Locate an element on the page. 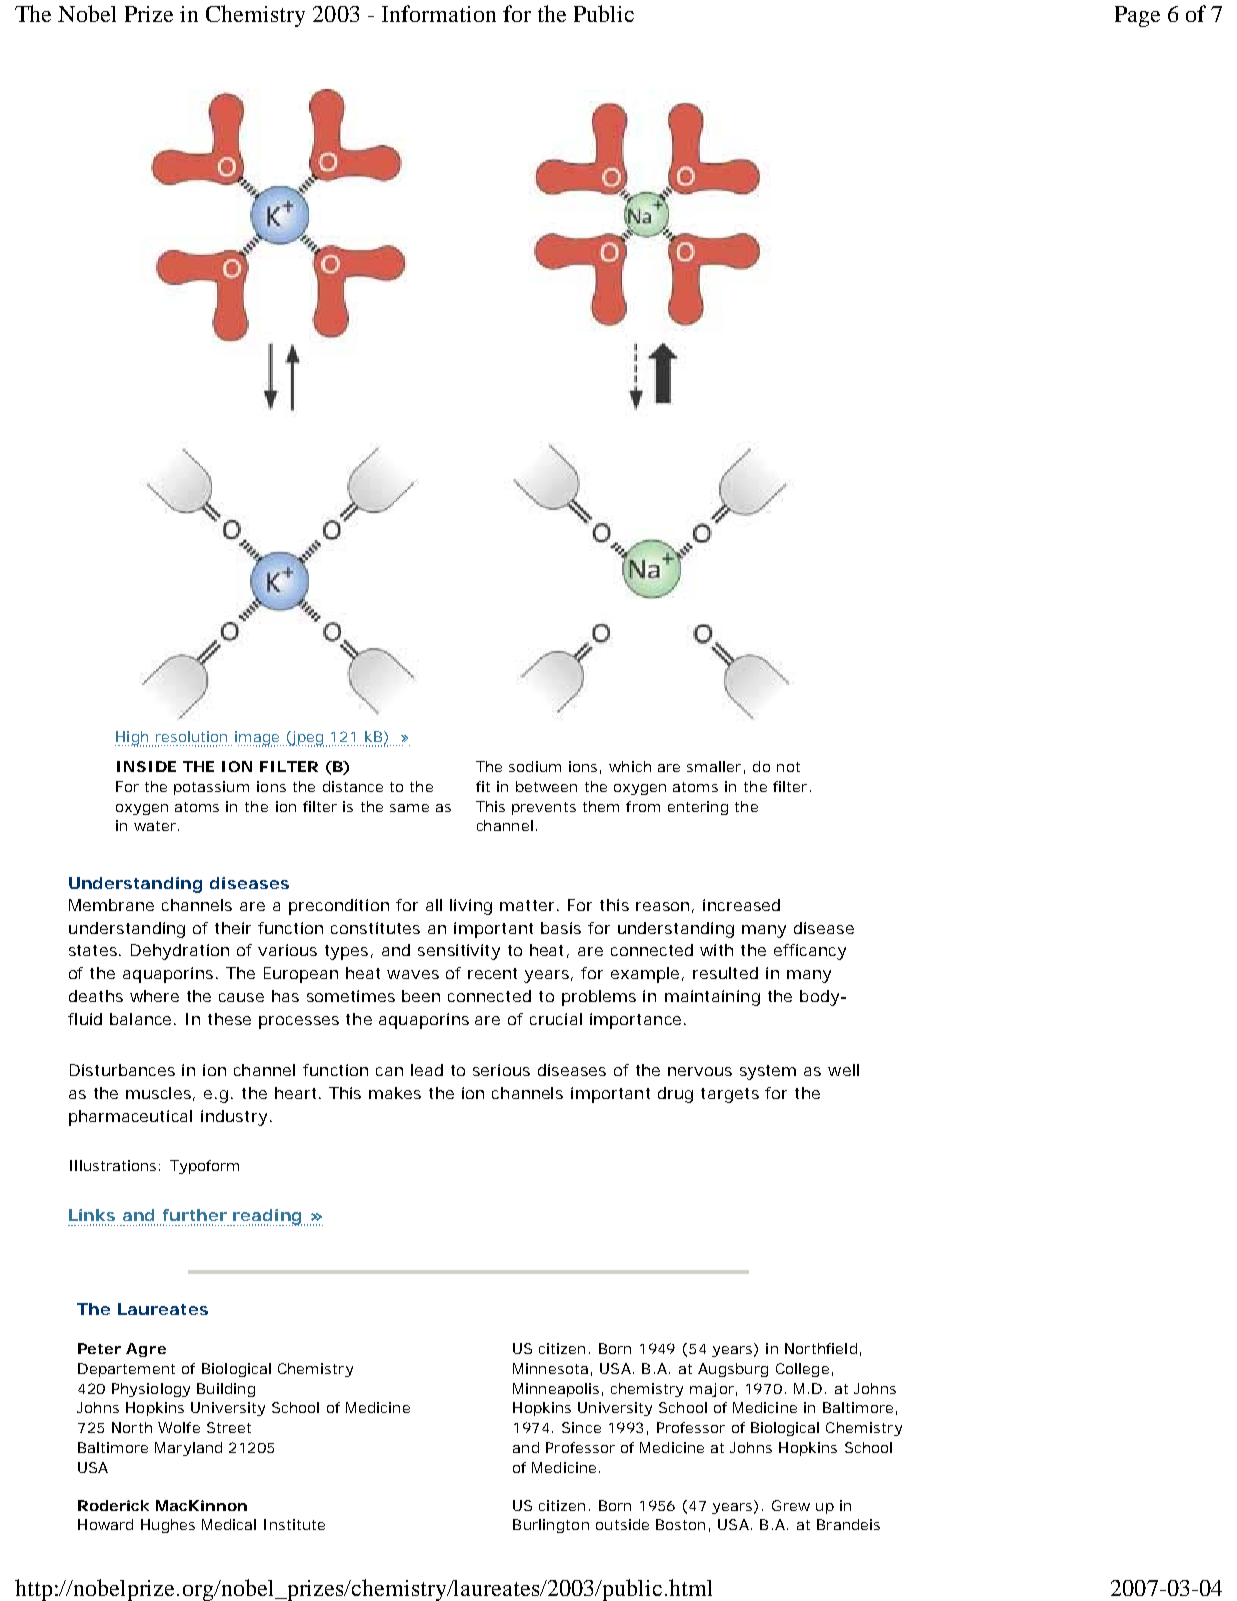  industry is located at coordinates (236, 1118).
